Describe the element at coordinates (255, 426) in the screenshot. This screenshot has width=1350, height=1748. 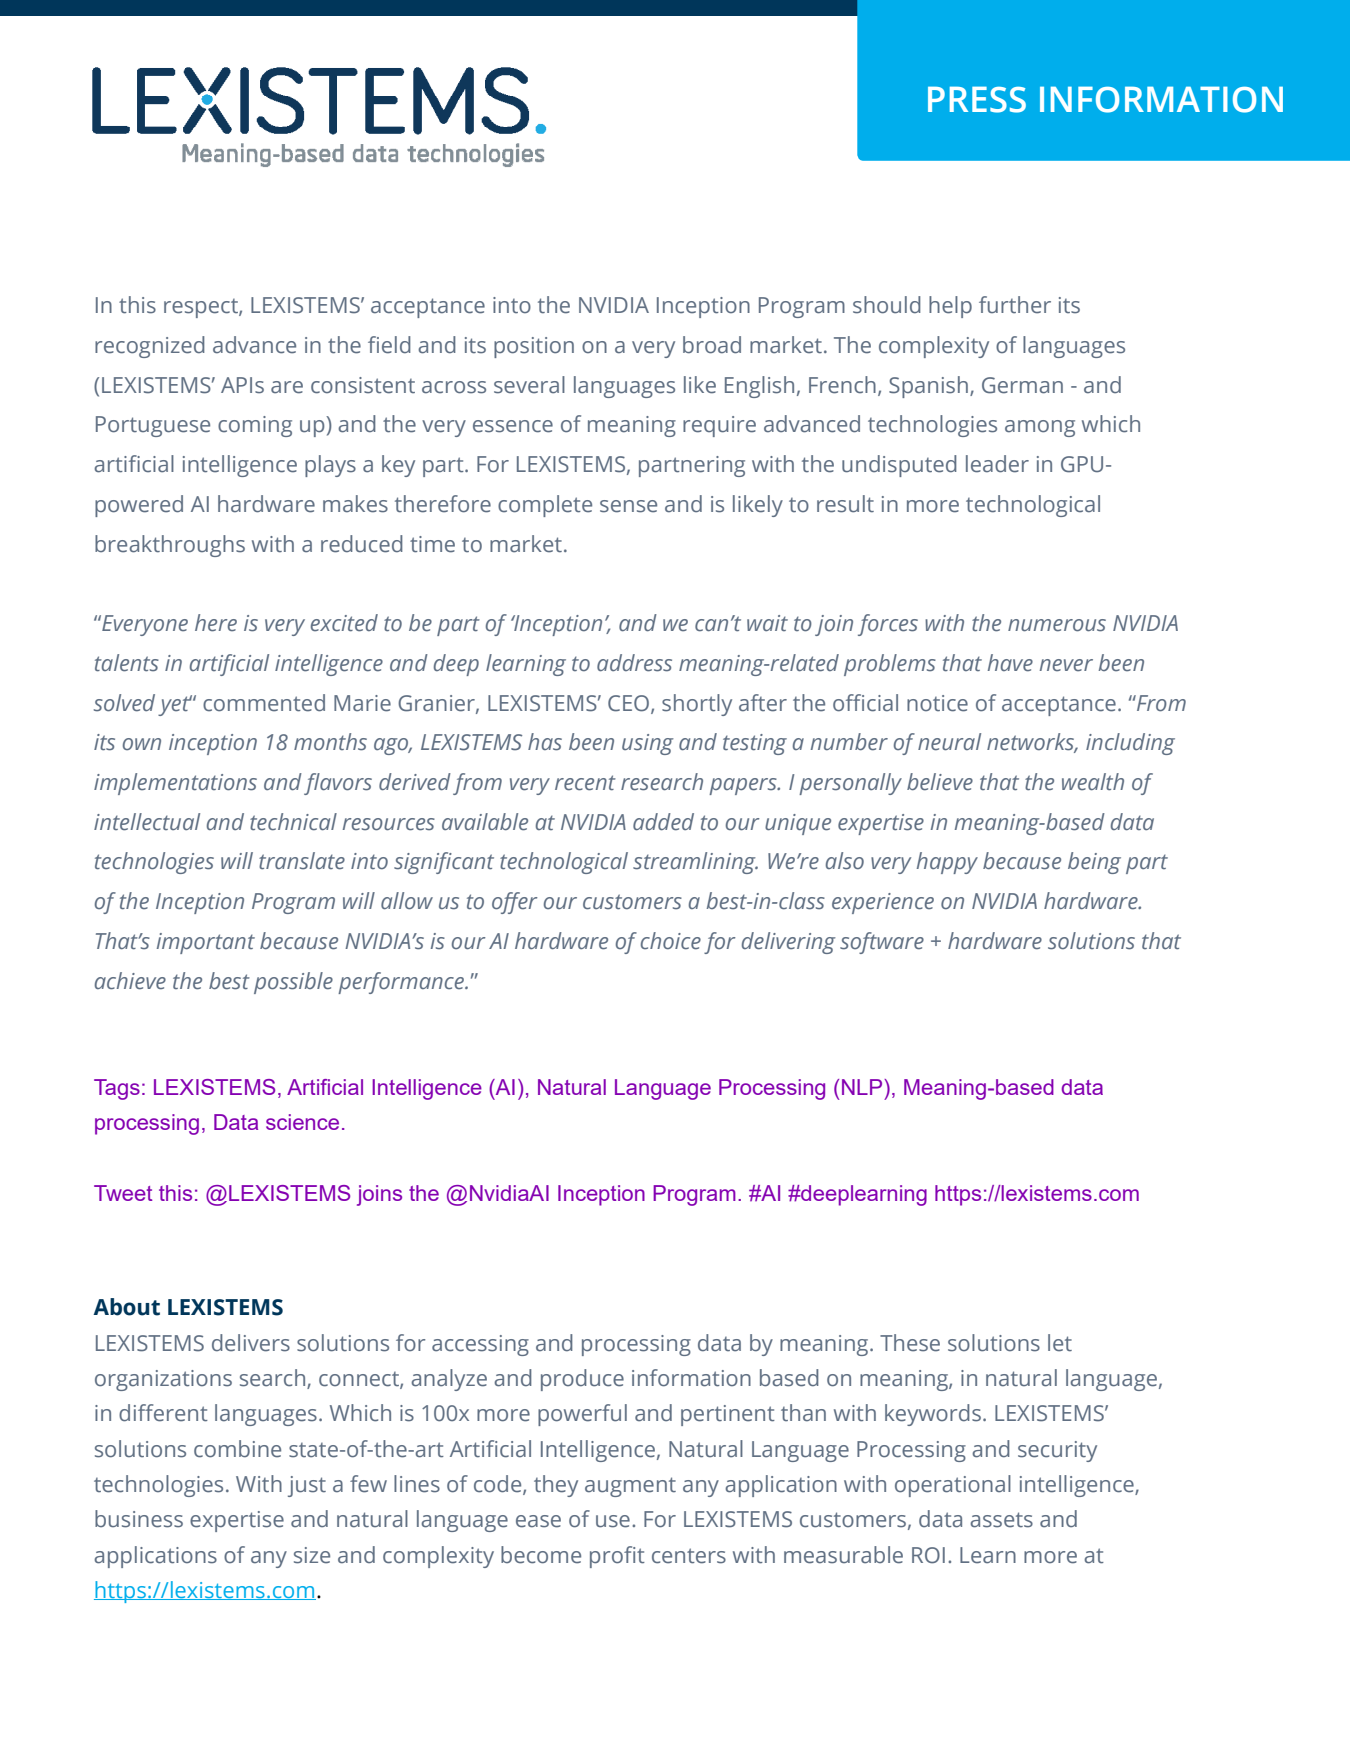
I see `coming` at that location.
